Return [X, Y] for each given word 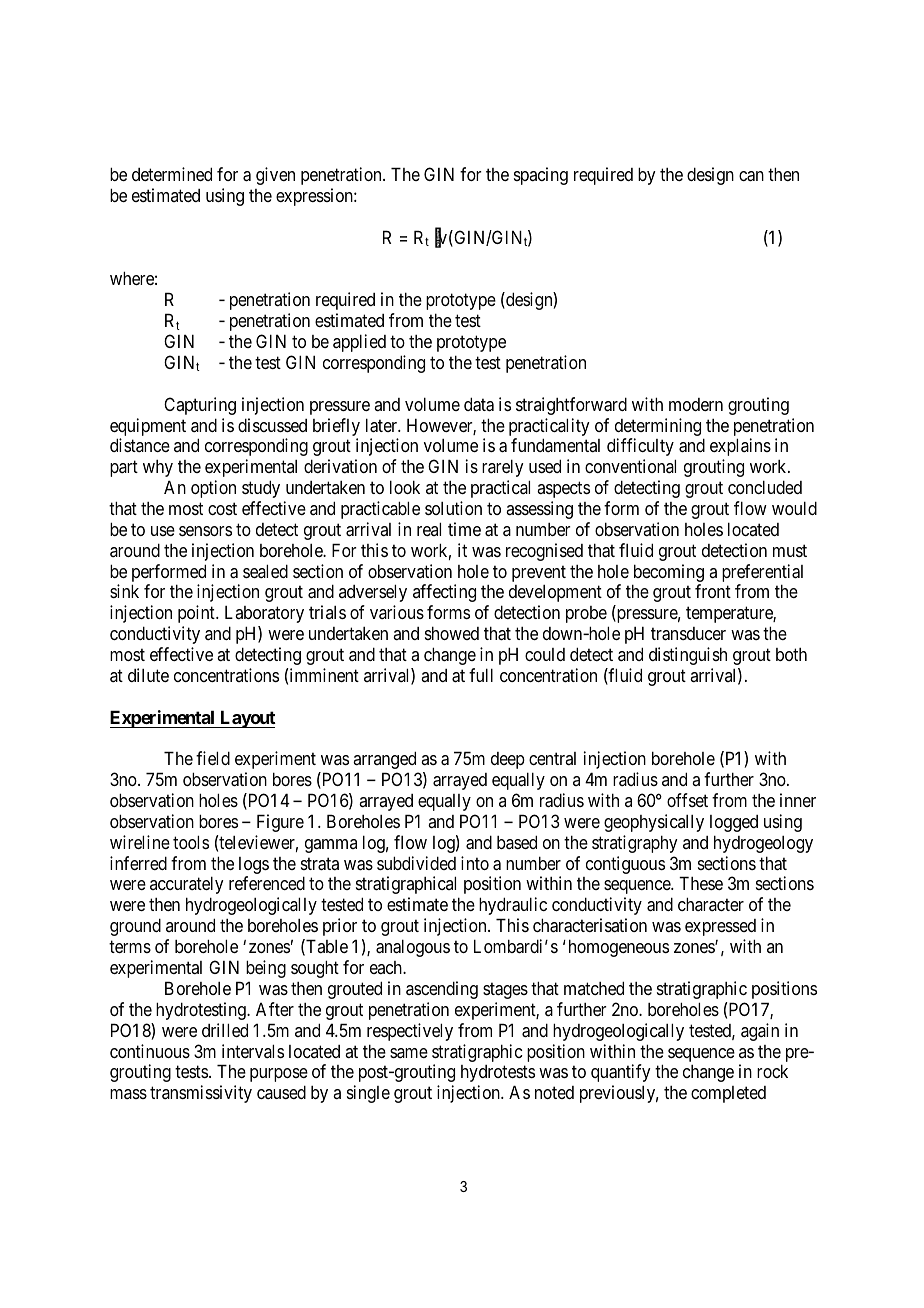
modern [696, 404]
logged [734, 823]
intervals [253, 1051]
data [479, 404]
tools [191, 842]
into [475, 863]
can [751, 176]
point [197, 614]
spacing [541, 176]
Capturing [200, 406]
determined [172, 174]
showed [452, 633]
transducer [688, 634]
